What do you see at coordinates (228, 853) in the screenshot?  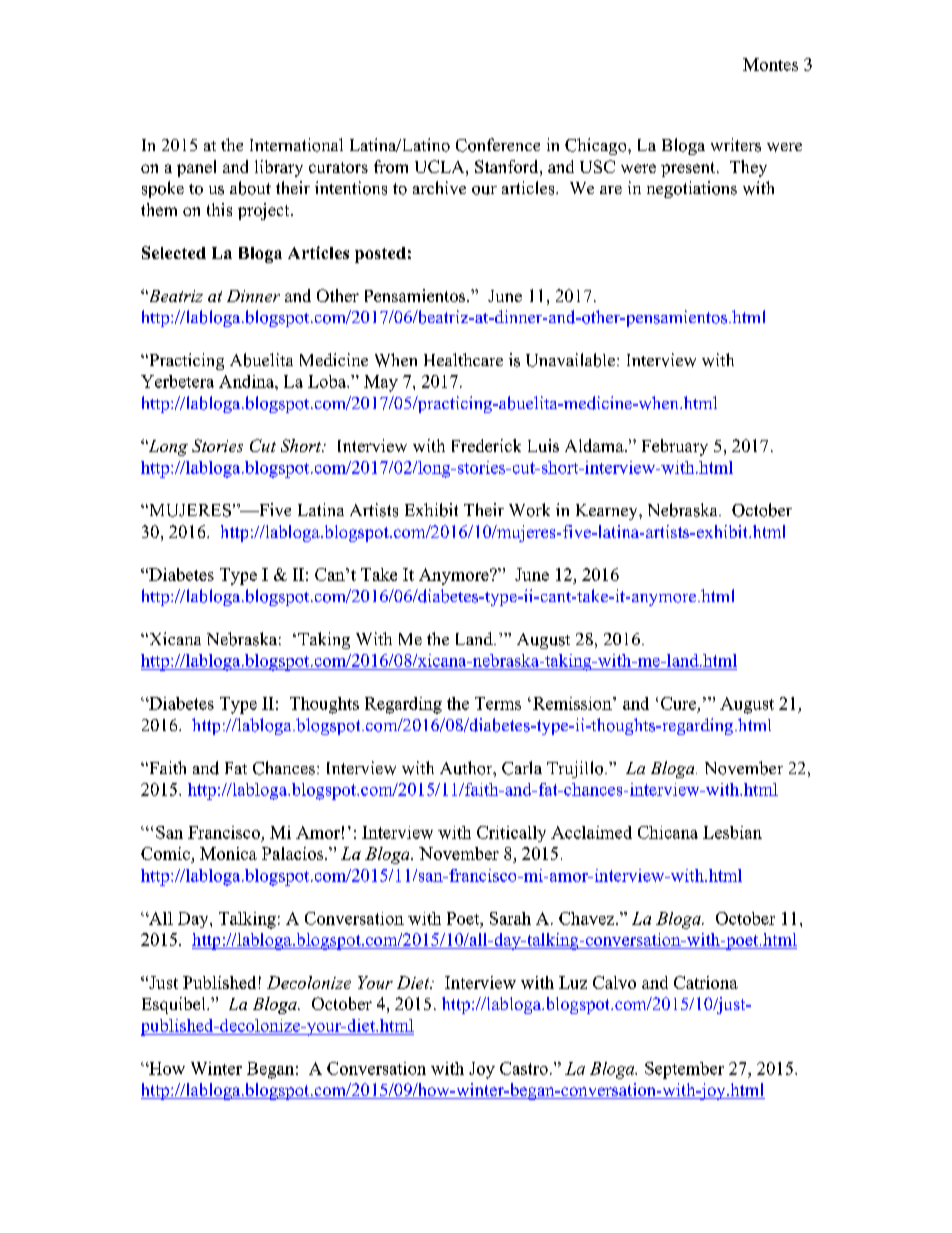 I see `Monica` at bounding box center [228, 853].
